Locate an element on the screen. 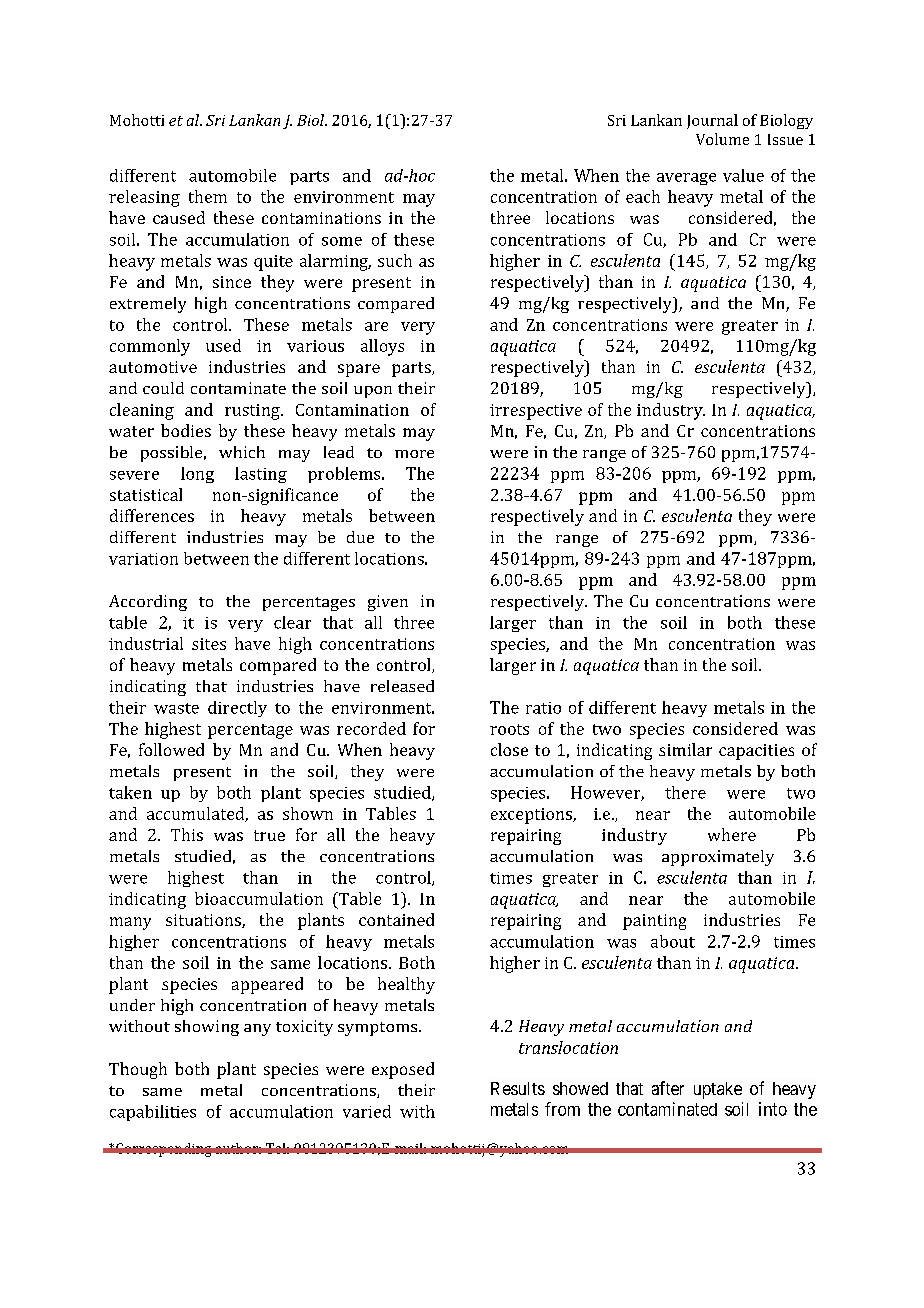 This screenshot has width=924, height=1308. roots is located at coordinates (509, 729).
